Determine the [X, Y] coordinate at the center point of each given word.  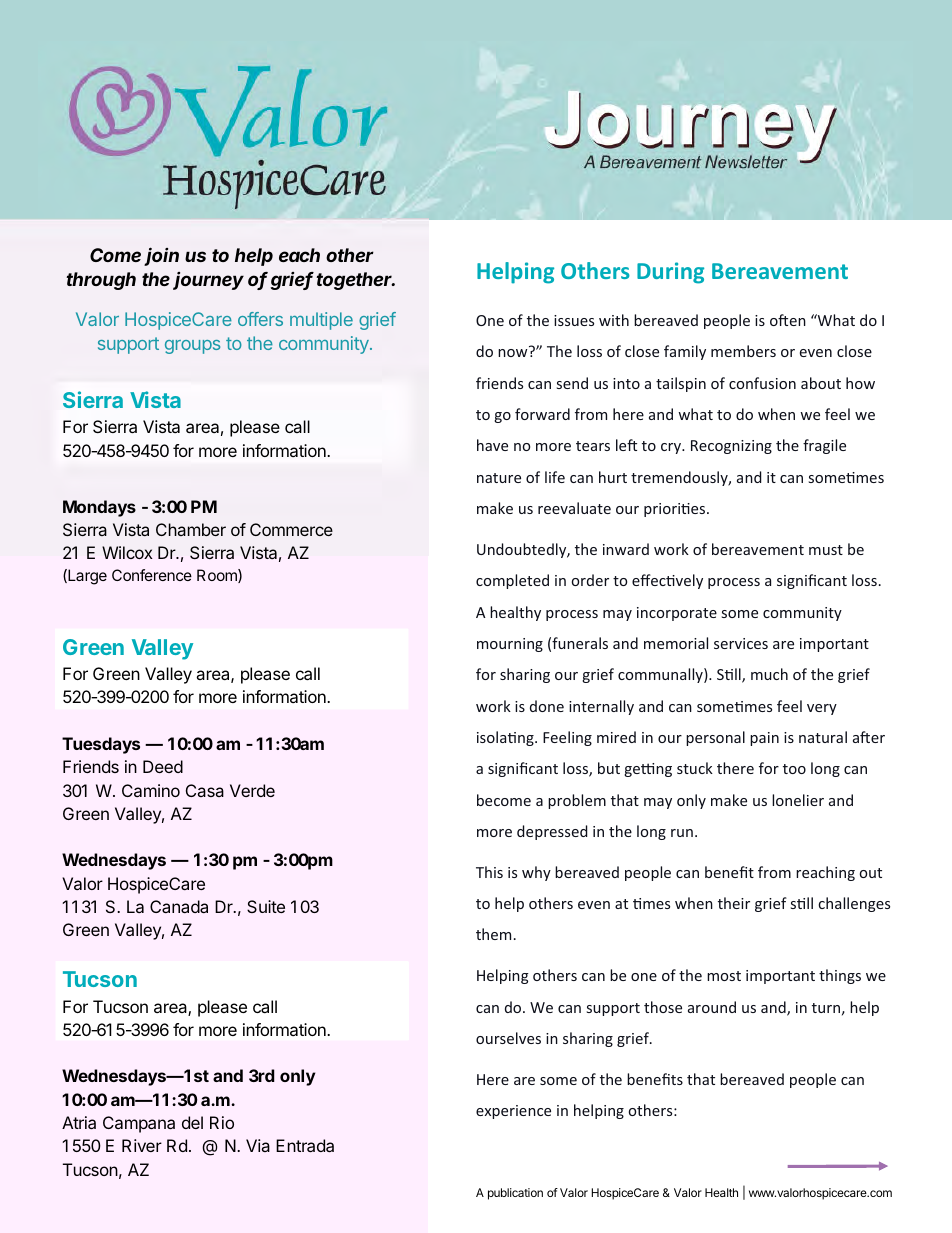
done [547, 706]
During [670, 273]
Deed [163, 766]
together [355, 281]
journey [208, 281]
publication [515, 1194]
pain [764, 739]
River [142, 1145]
